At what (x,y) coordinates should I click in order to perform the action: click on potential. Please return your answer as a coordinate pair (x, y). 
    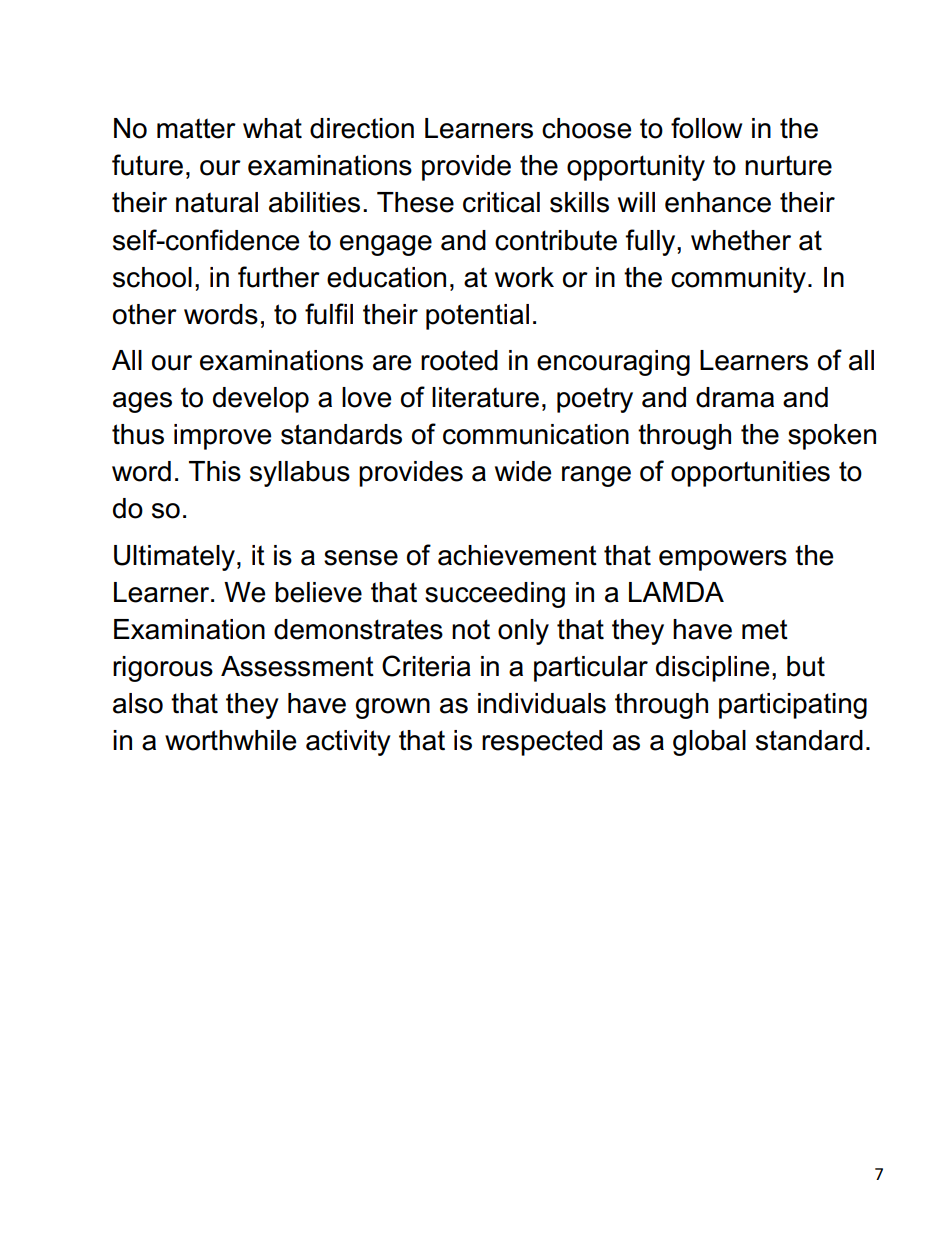
    Looking at the image, I should click on (477, 317).
